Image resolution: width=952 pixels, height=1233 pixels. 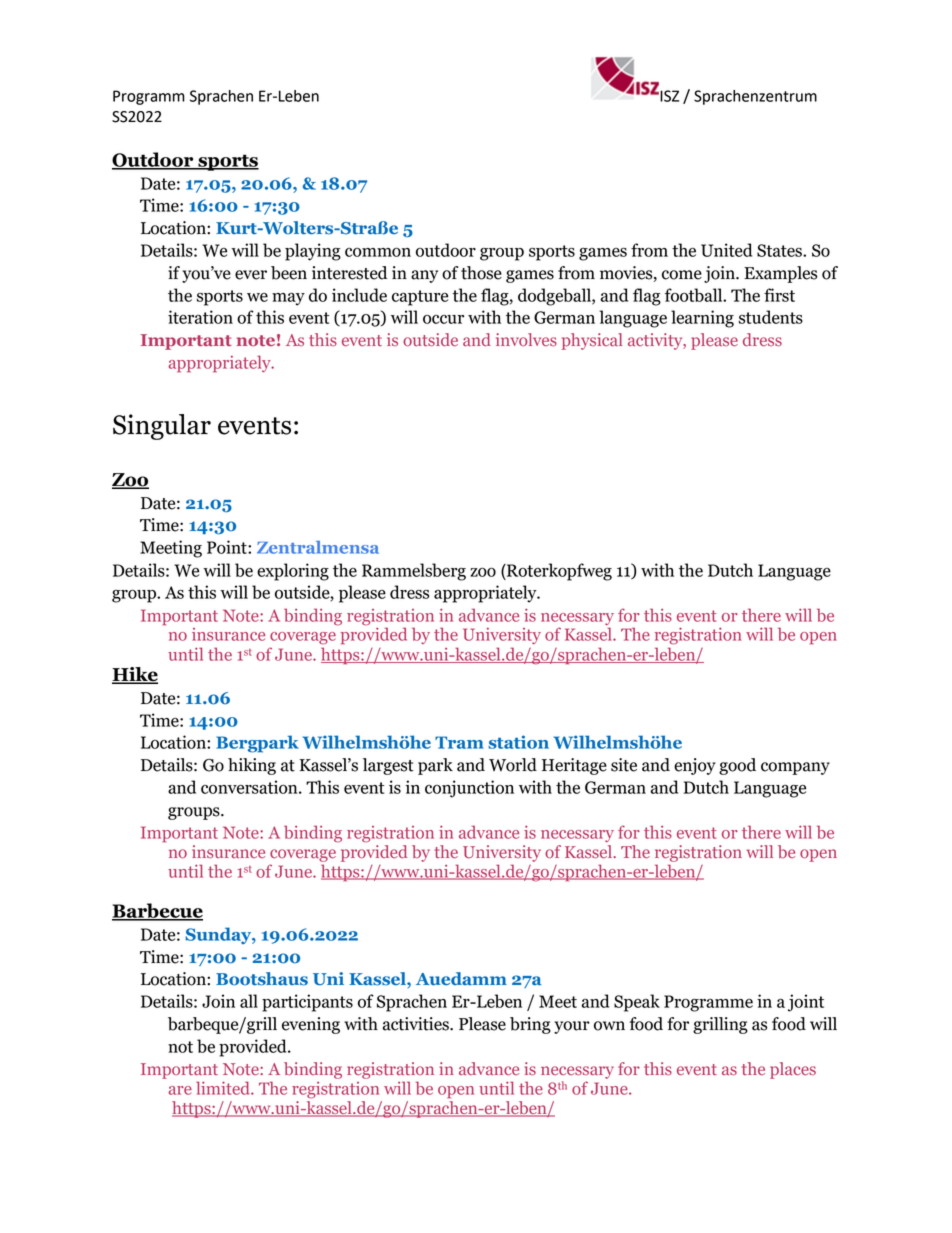 I want to click on Singular, so click(x=162, y=427).
